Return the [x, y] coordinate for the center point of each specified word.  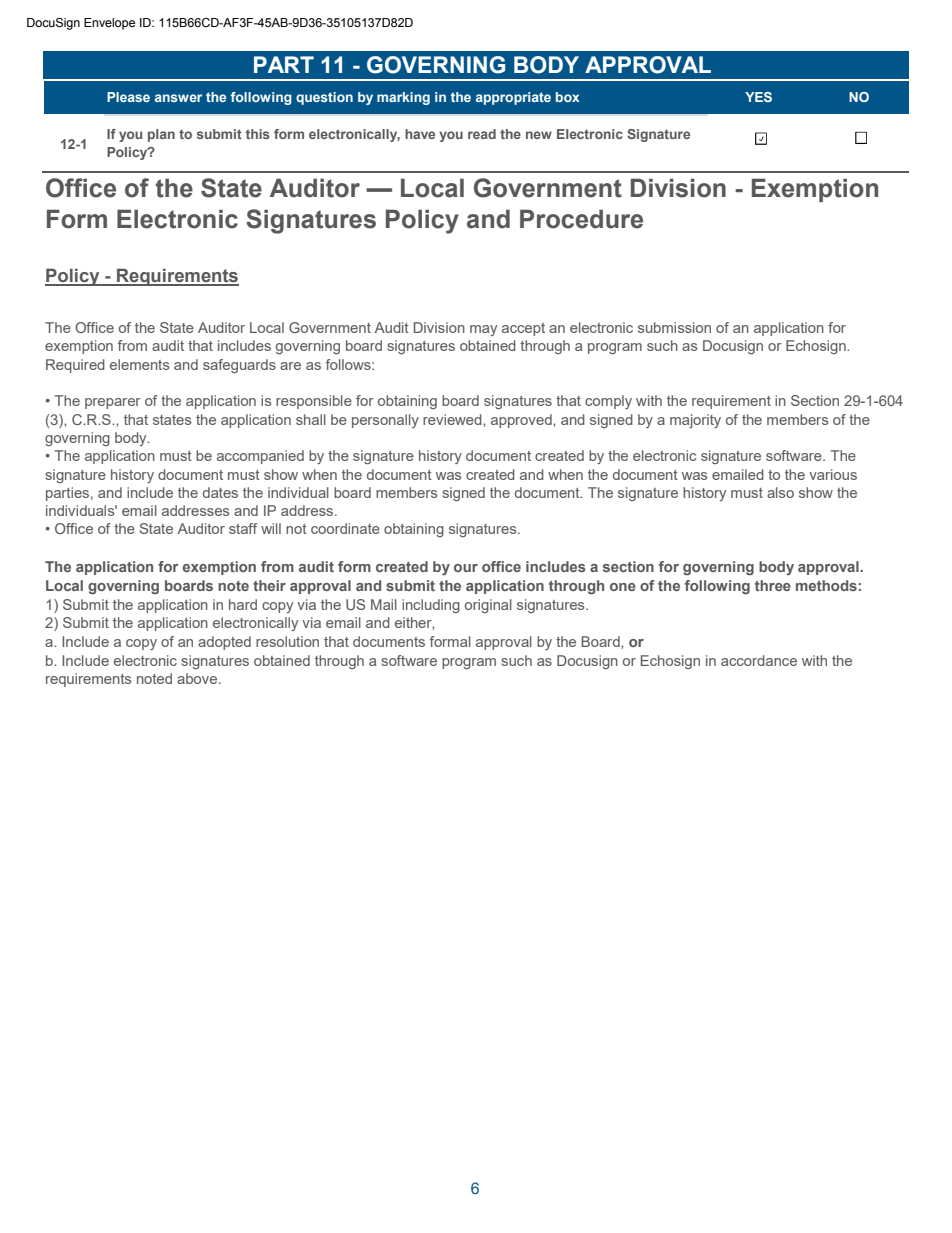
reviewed [453, 419]
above [198, 678]
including [431, 606]
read [482, 134]
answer [178, 98]
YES [758, 97]
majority [695, 421]
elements [139, 364]
